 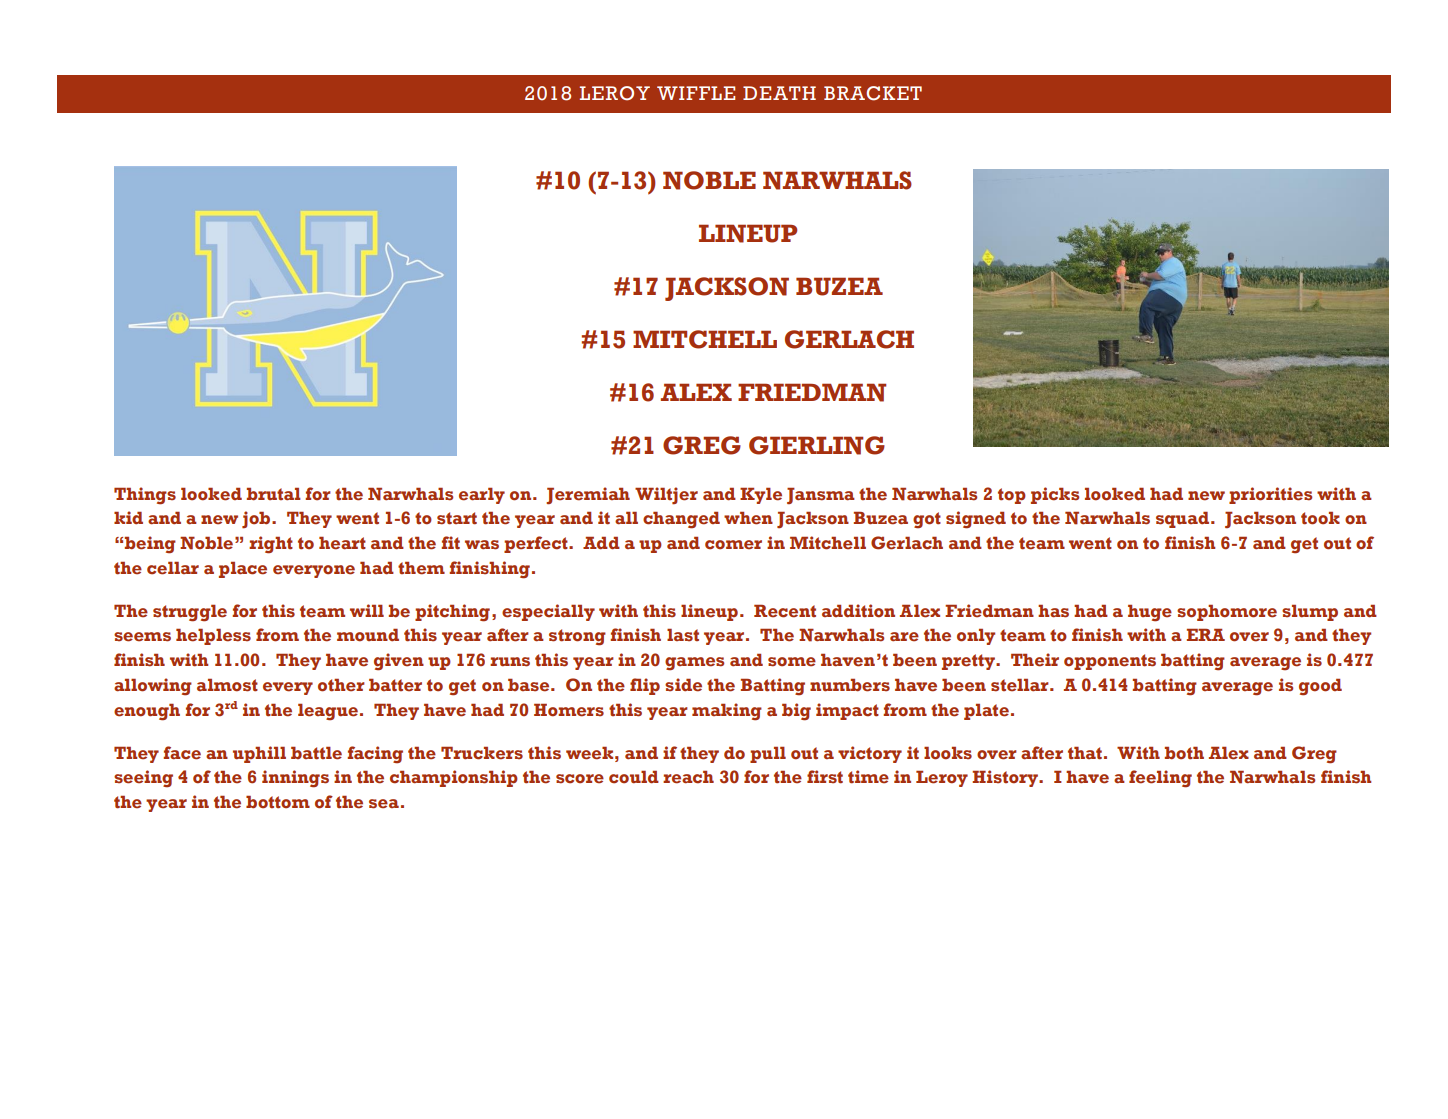 I want to click on DEATH, so click(x=779, y=93).
